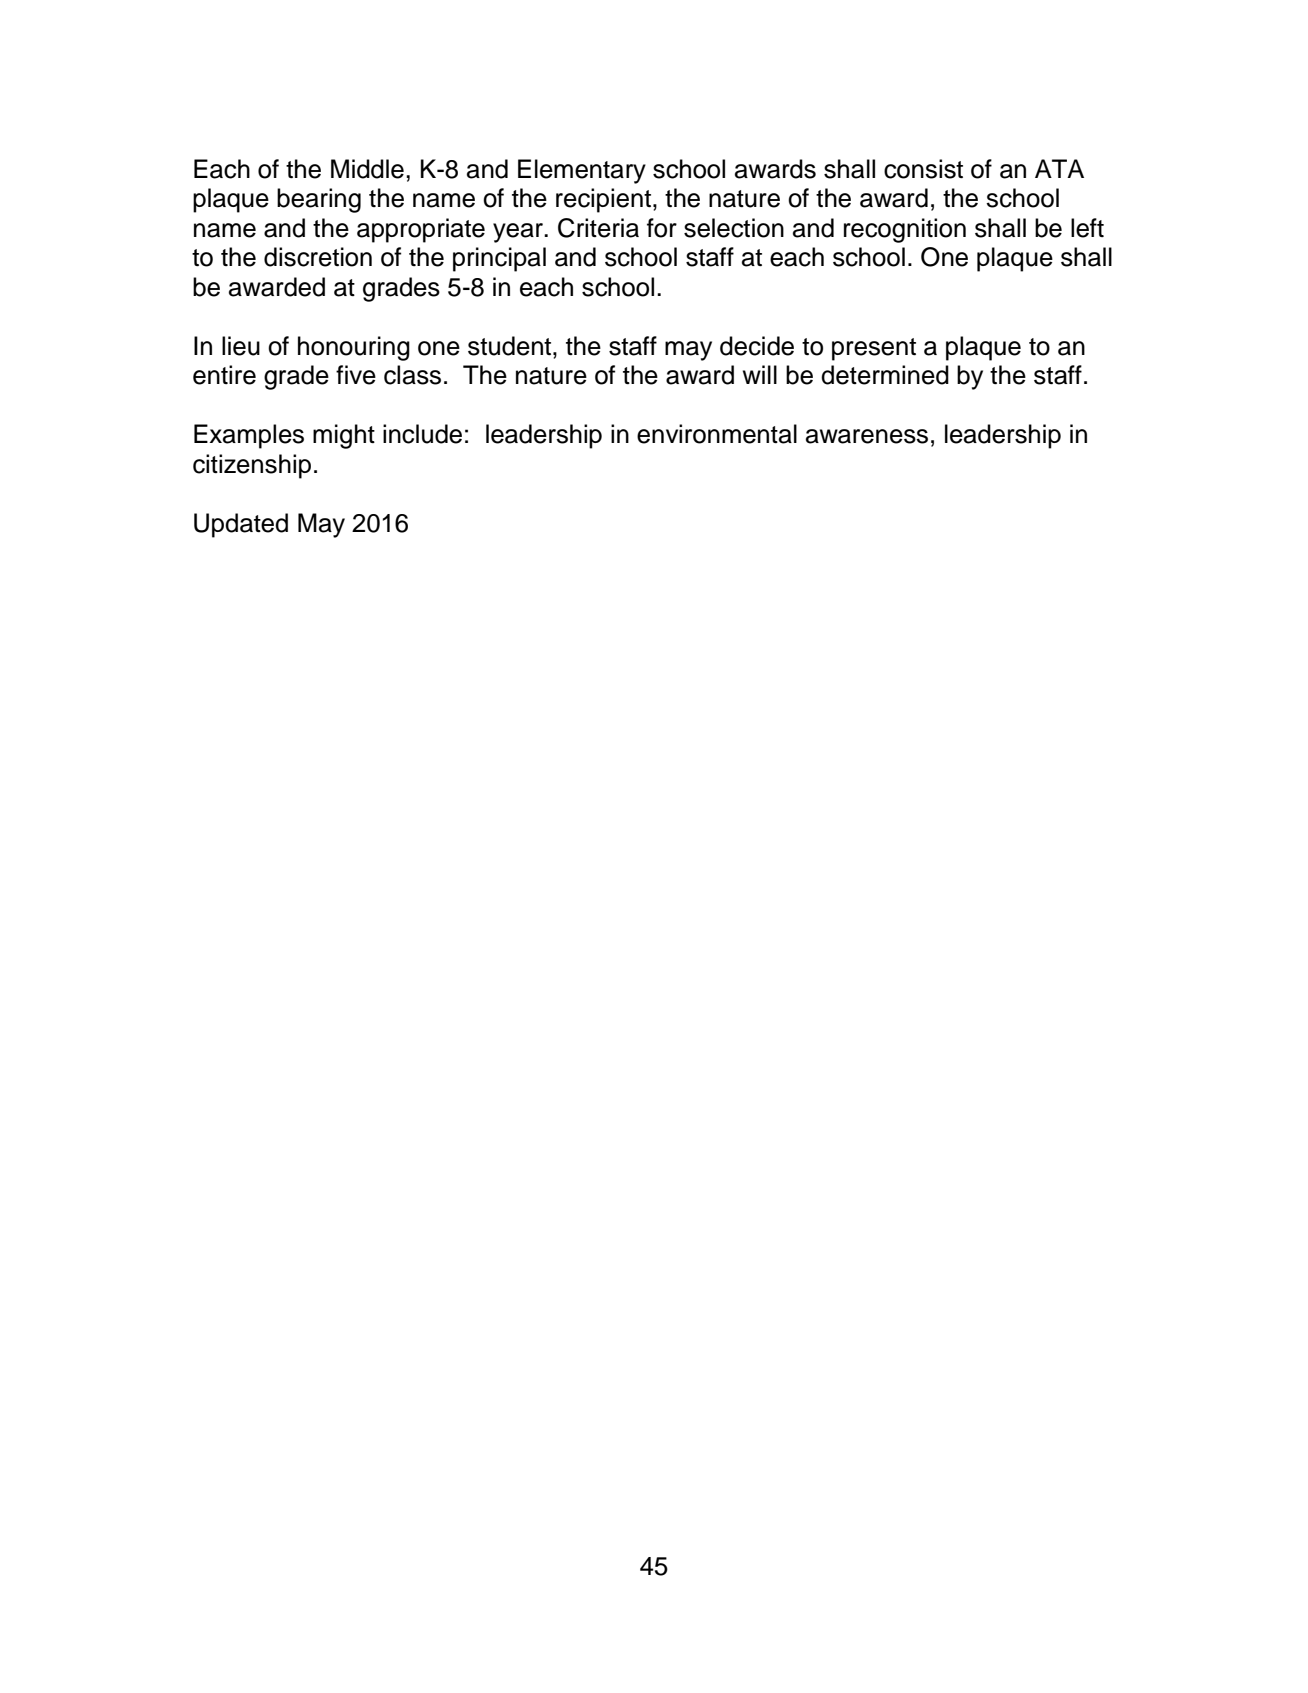 This image has width=1308, height=1693. What do you see at coordinates (318, 257) in the image?
I see `discretion` at bounding box center [318, 257].
